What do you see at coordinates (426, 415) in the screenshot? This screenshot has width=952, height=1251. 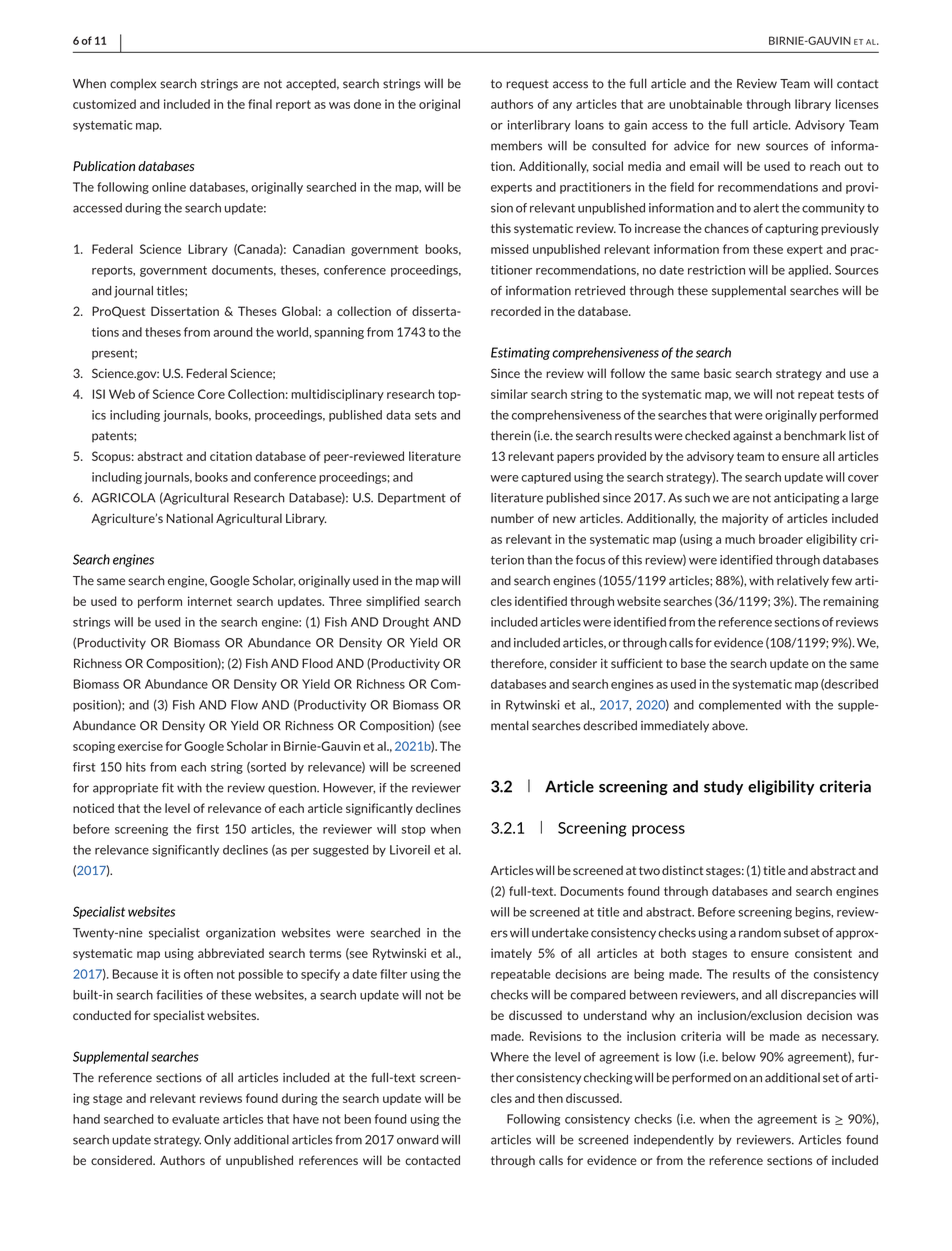 I see `sets` at bounding box center [426, 415].
